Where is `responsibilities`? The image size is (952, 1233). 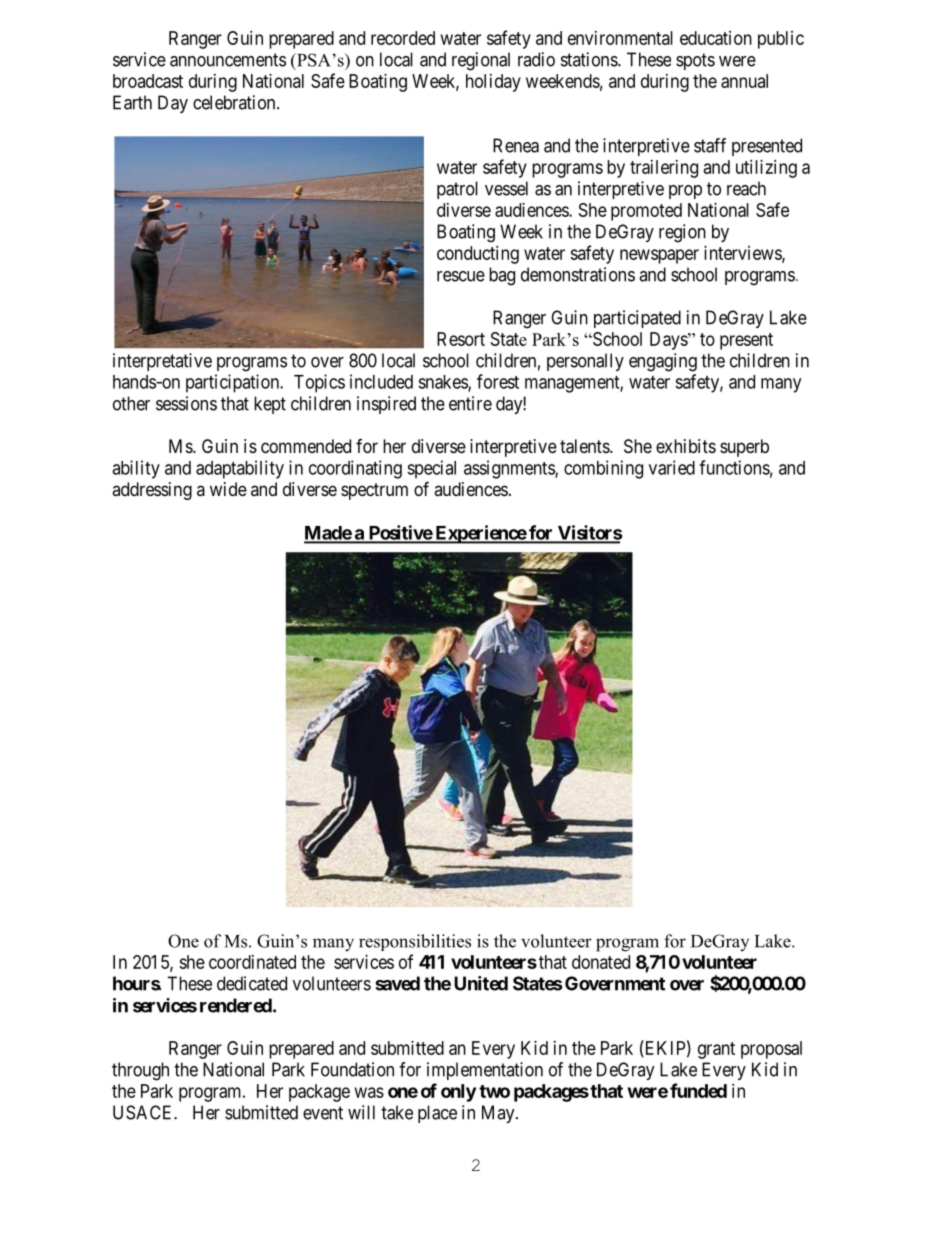 responsibilities is located at coordinates (415, 942).
